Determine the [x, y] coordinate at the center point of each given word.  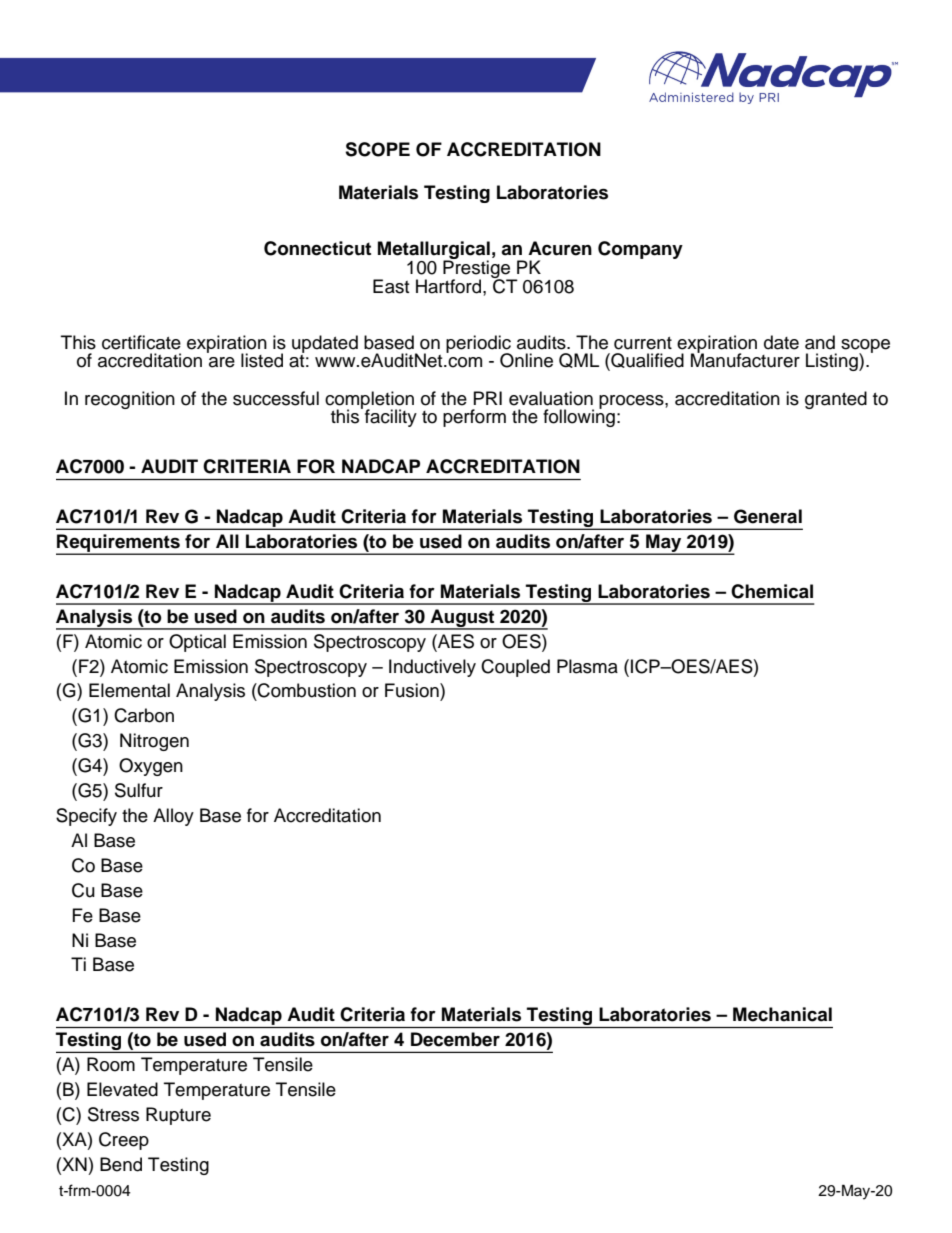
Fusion [413, 690]
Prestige [477, 269]
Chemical [772, 591]
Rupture [178, 1116]
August [462, 619]
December [455, 1039]
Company [640, 250]
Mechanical [782, 1014]
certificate [141, 342]
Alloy [173, 817]
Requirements [119, 544]
